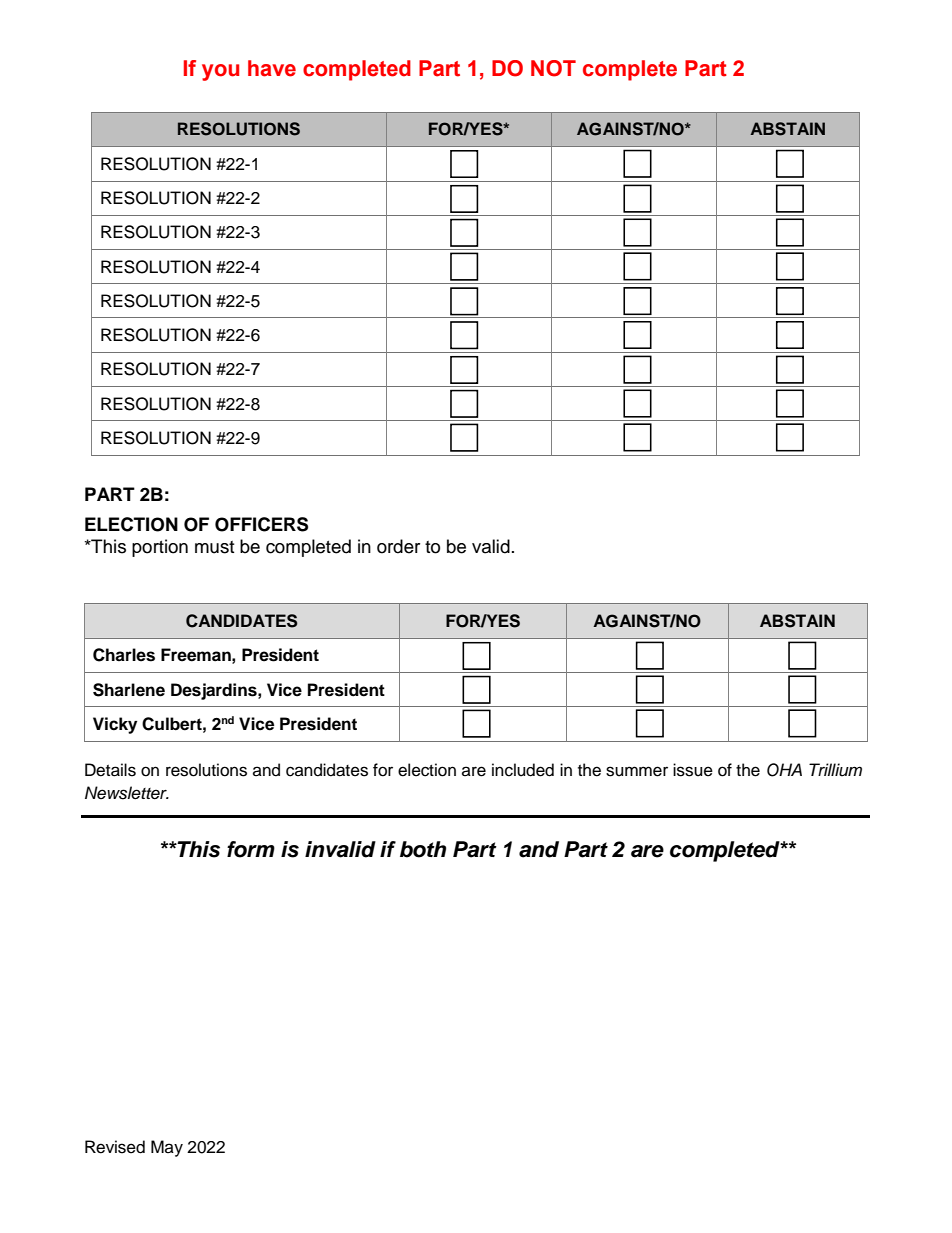 The width and height of the screenshot is (952, 1233). Describe the element at coordinates (398, 546) in the screenshot. I see `order` at that location.
